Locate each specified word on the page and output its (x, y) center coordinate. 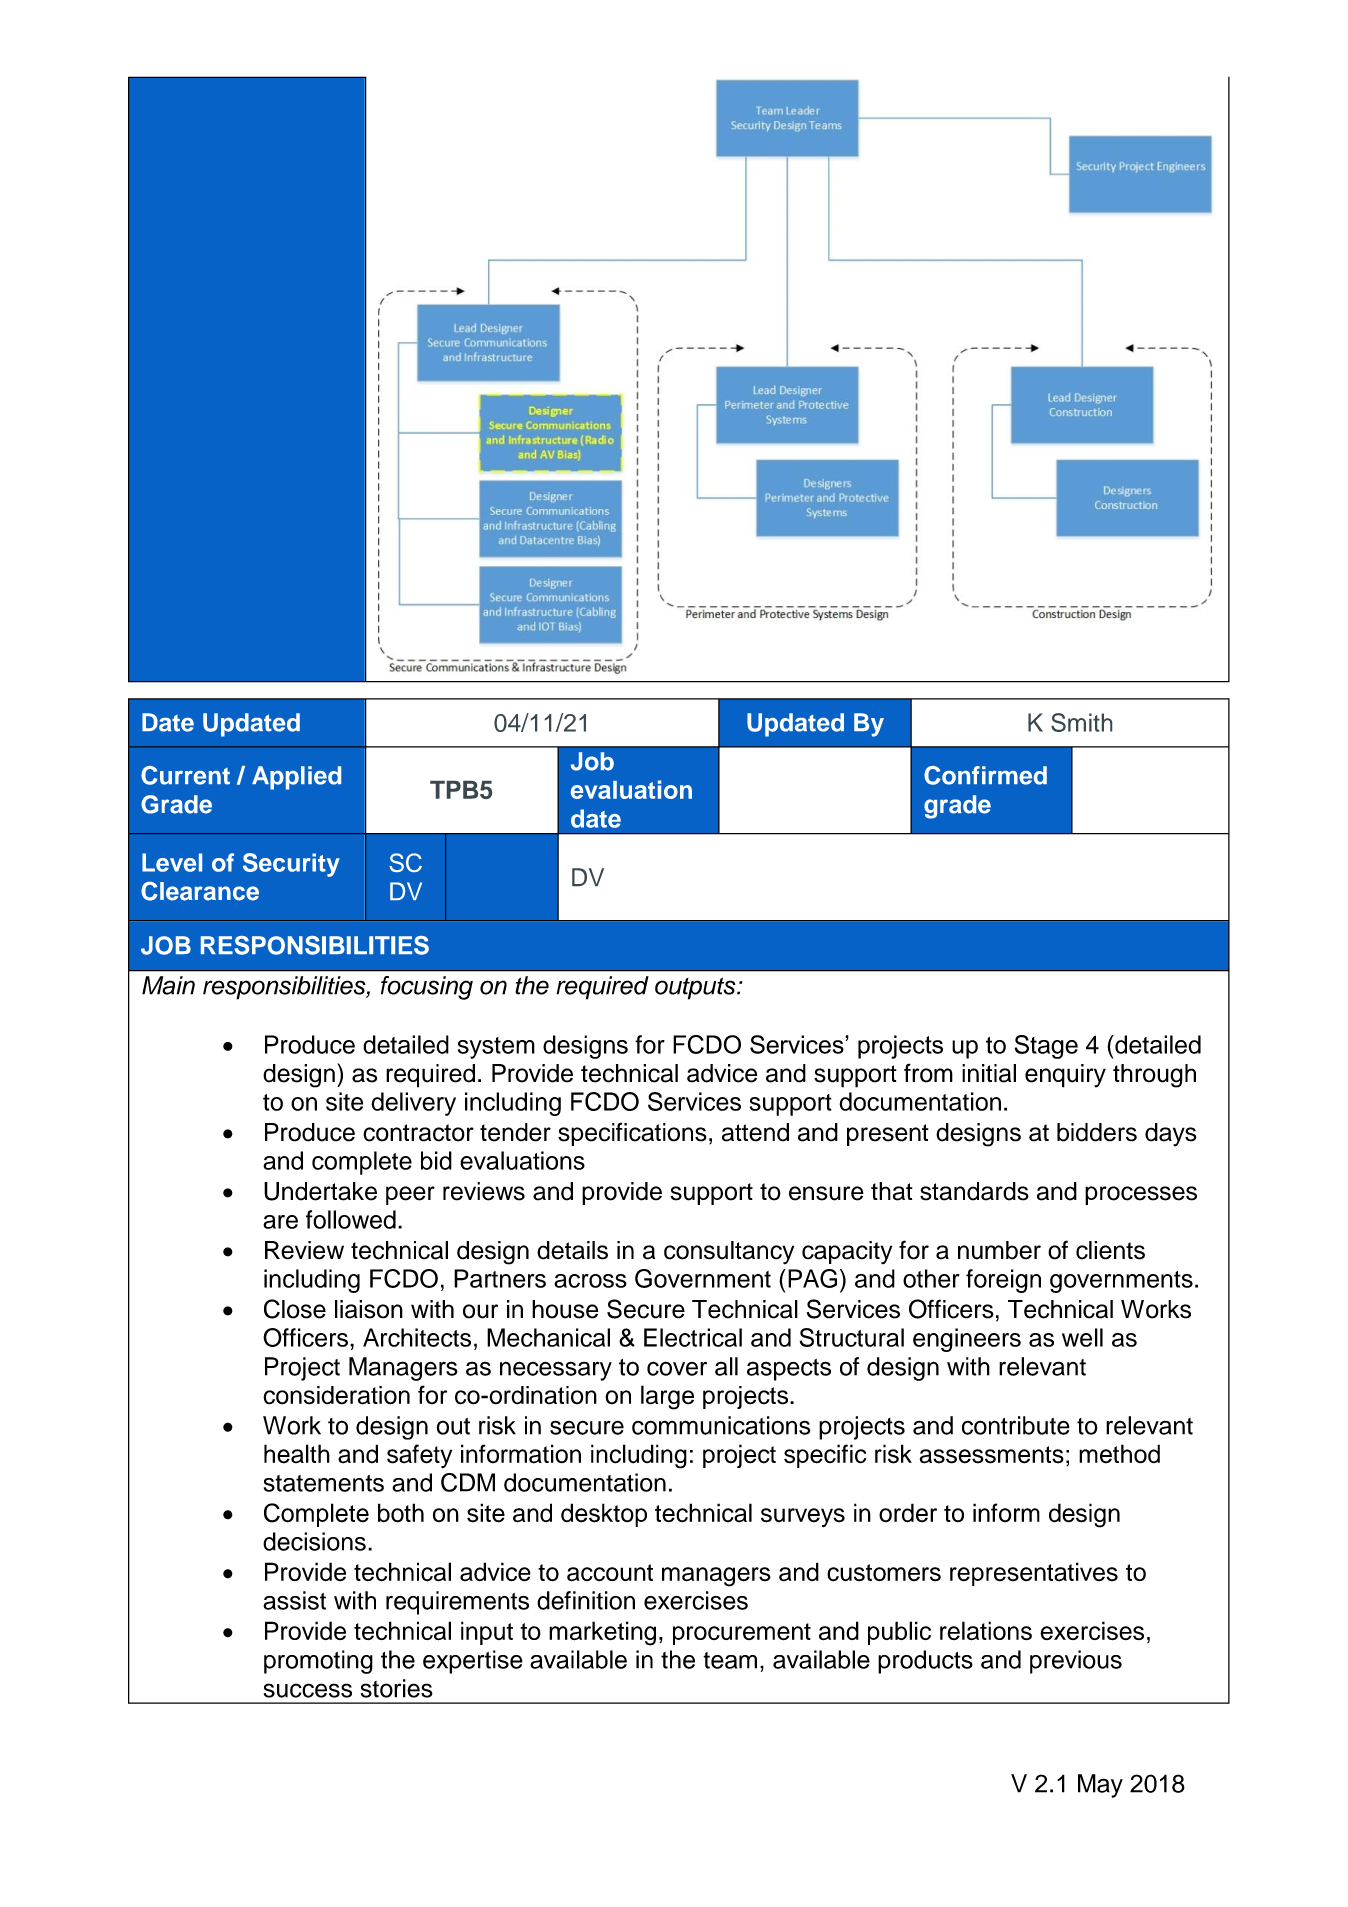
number (999, 1250)
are (280, 1222)
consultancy (729, 1253)
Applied (296, 778)
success (308, 1690)
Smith (1081, 722)
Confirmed (985, 775)
